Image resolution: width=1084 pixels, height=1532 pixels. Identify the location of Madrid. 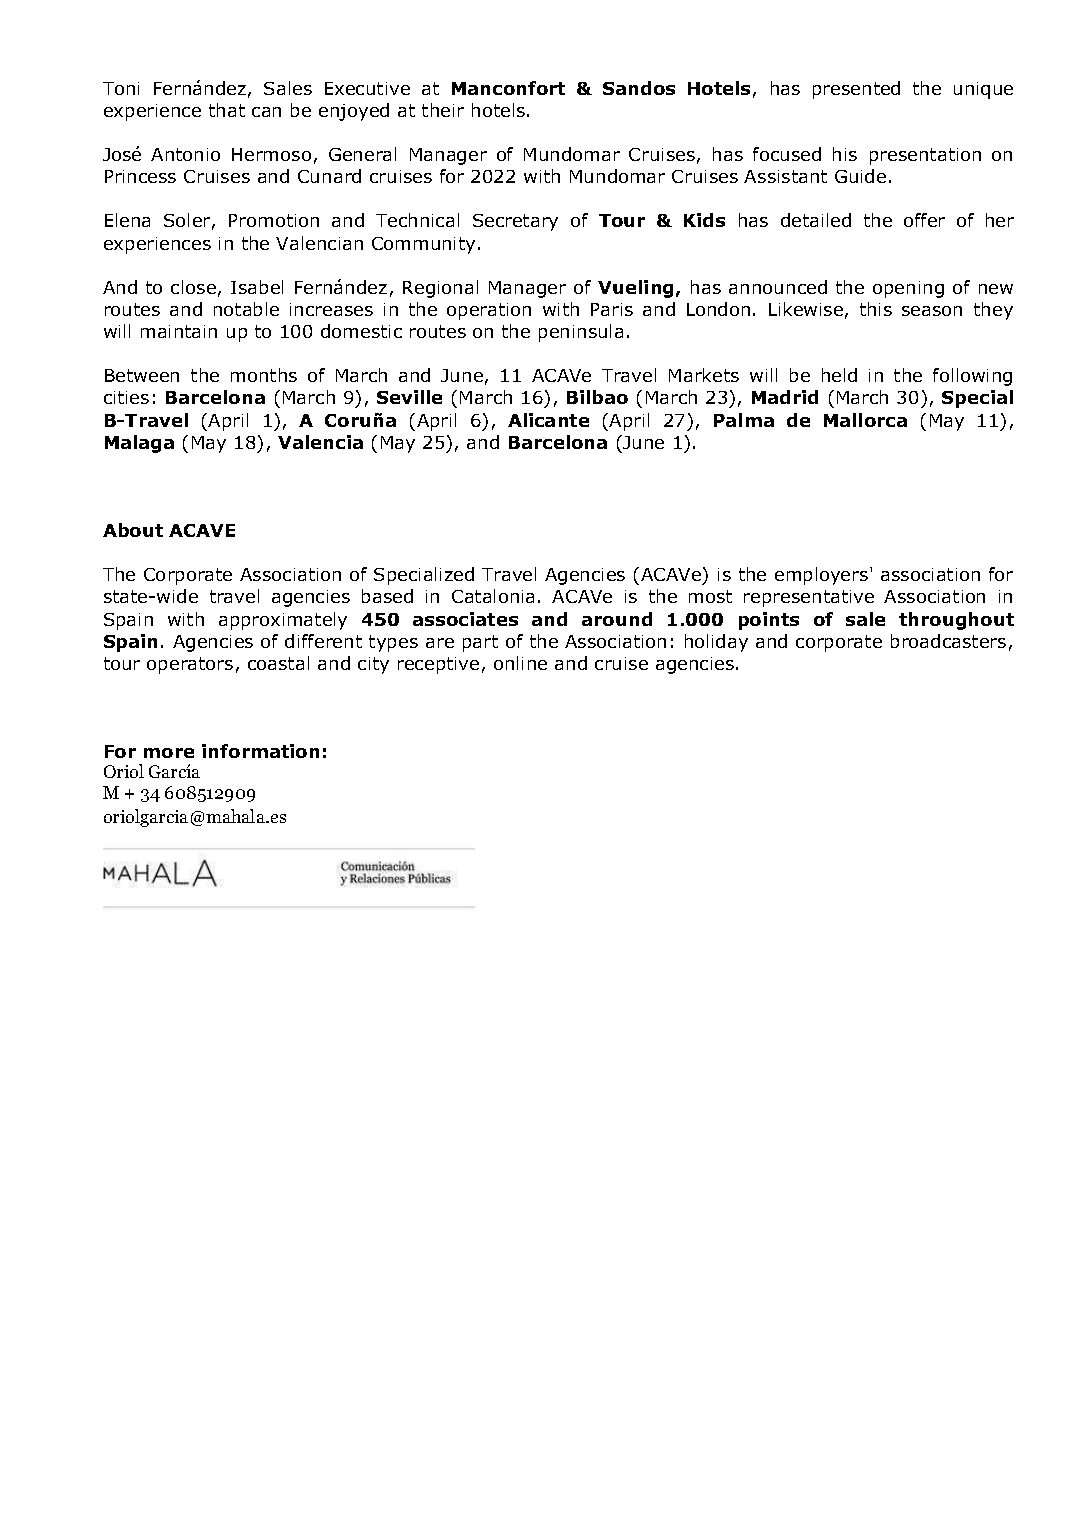
(785, 397).
